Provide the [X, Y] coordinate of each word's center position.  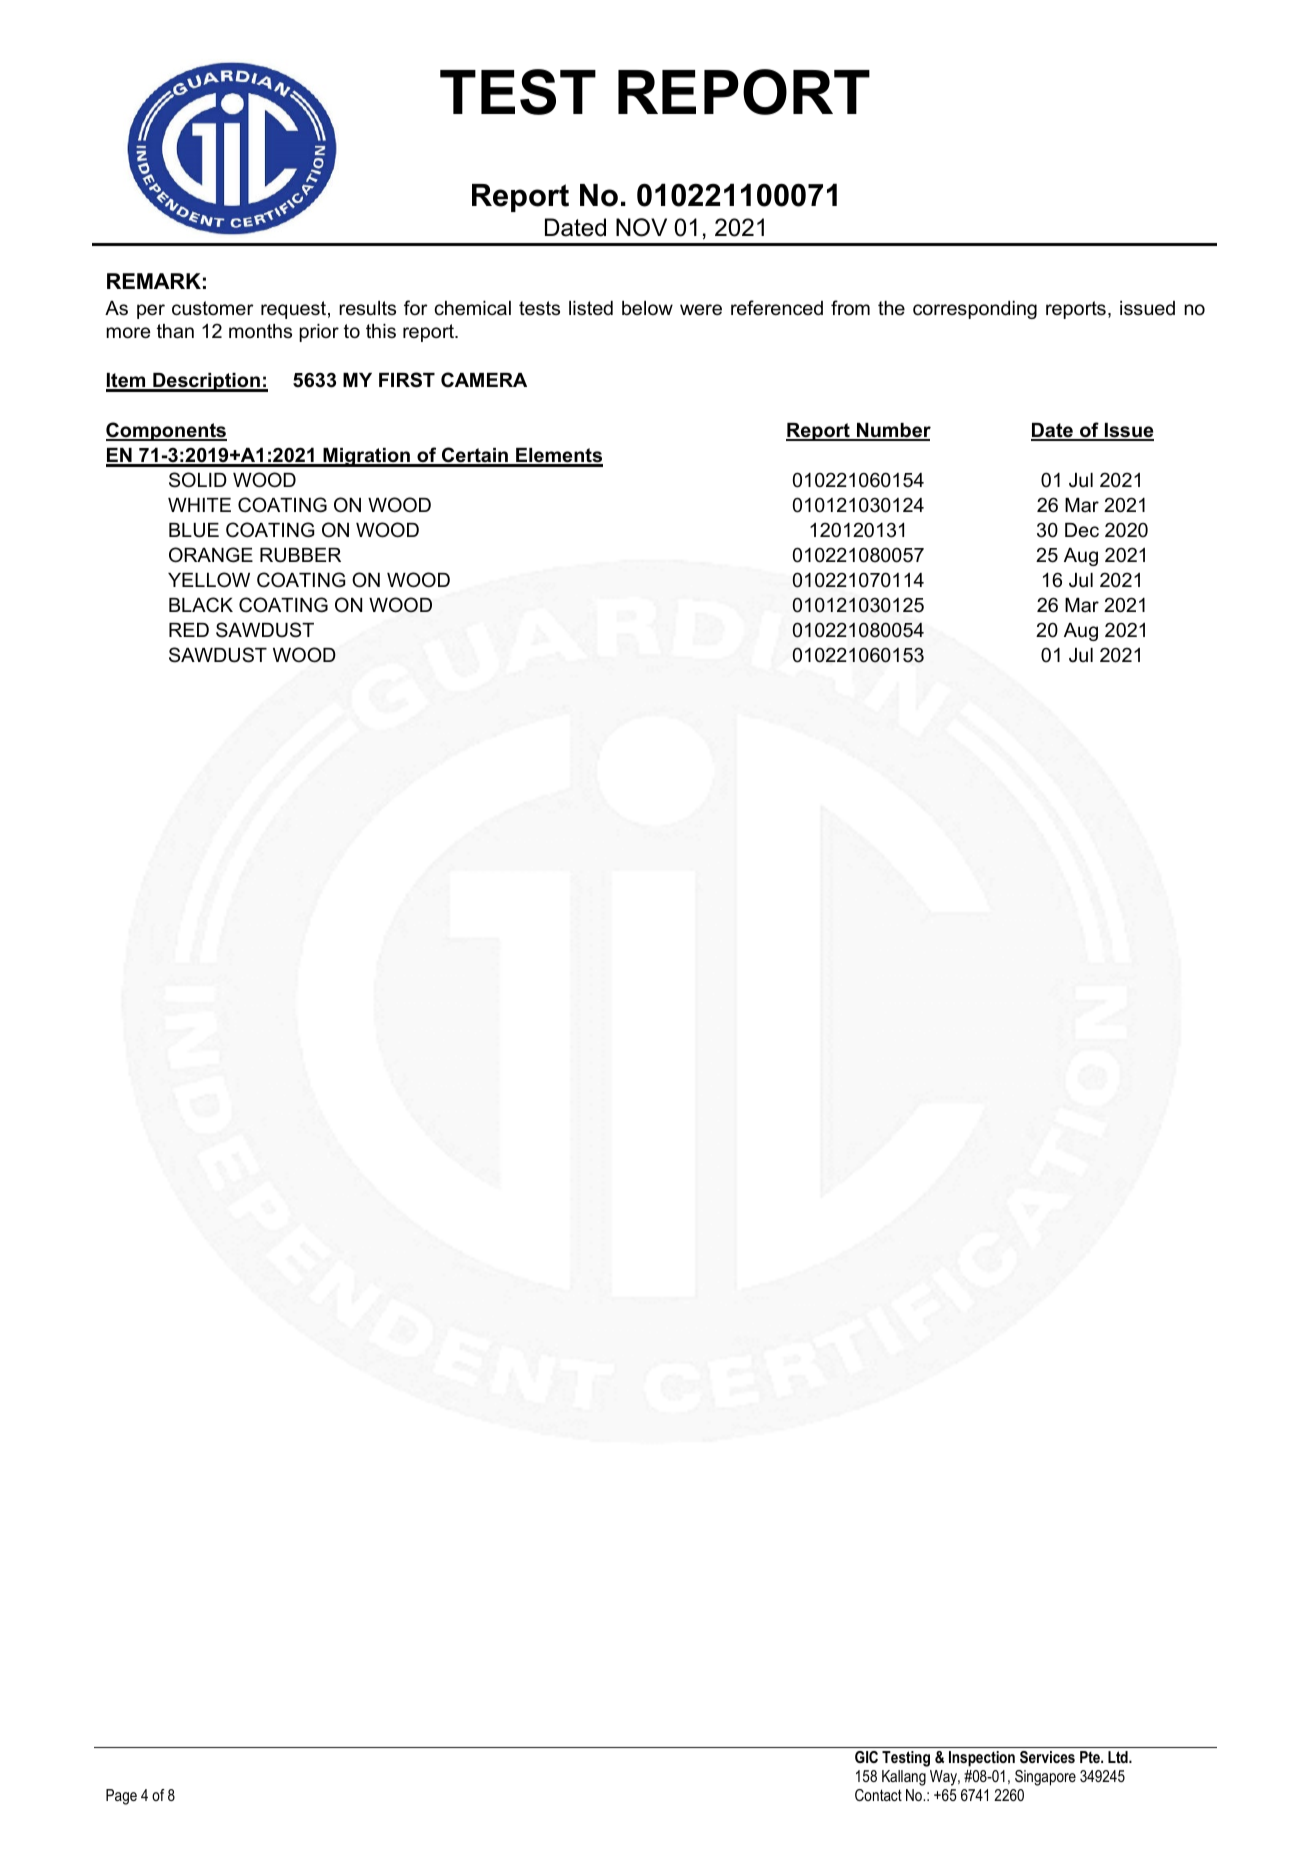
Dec [1082, 530]
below [647, 308]
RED [189, 630]
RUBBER [300, 555]
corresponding [975, 310]
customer [213, 308]
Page [121, 1797]
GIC [866, 1757]
